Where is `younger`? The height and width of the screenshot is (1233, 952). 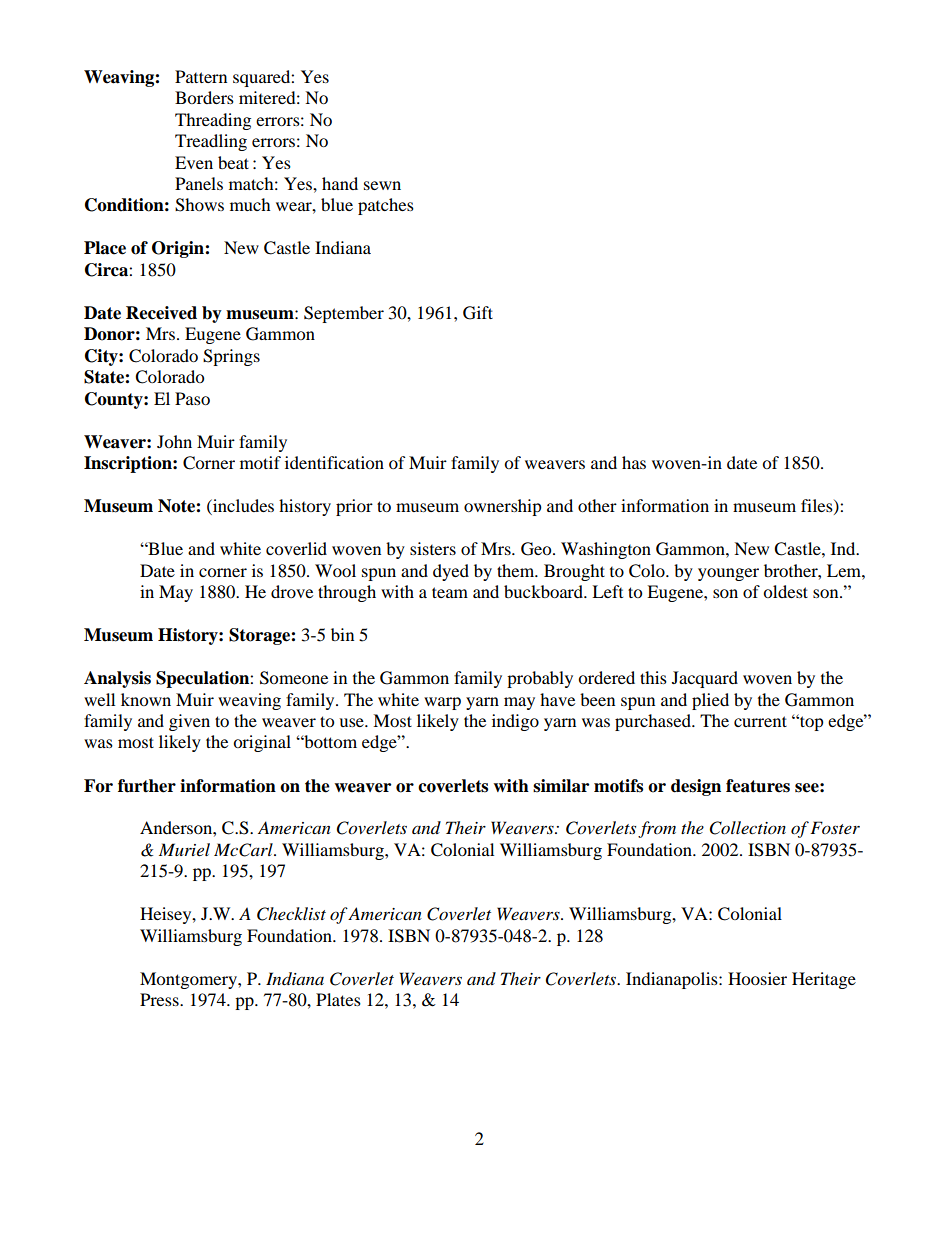
younger is located at coordinates (728, 574).
